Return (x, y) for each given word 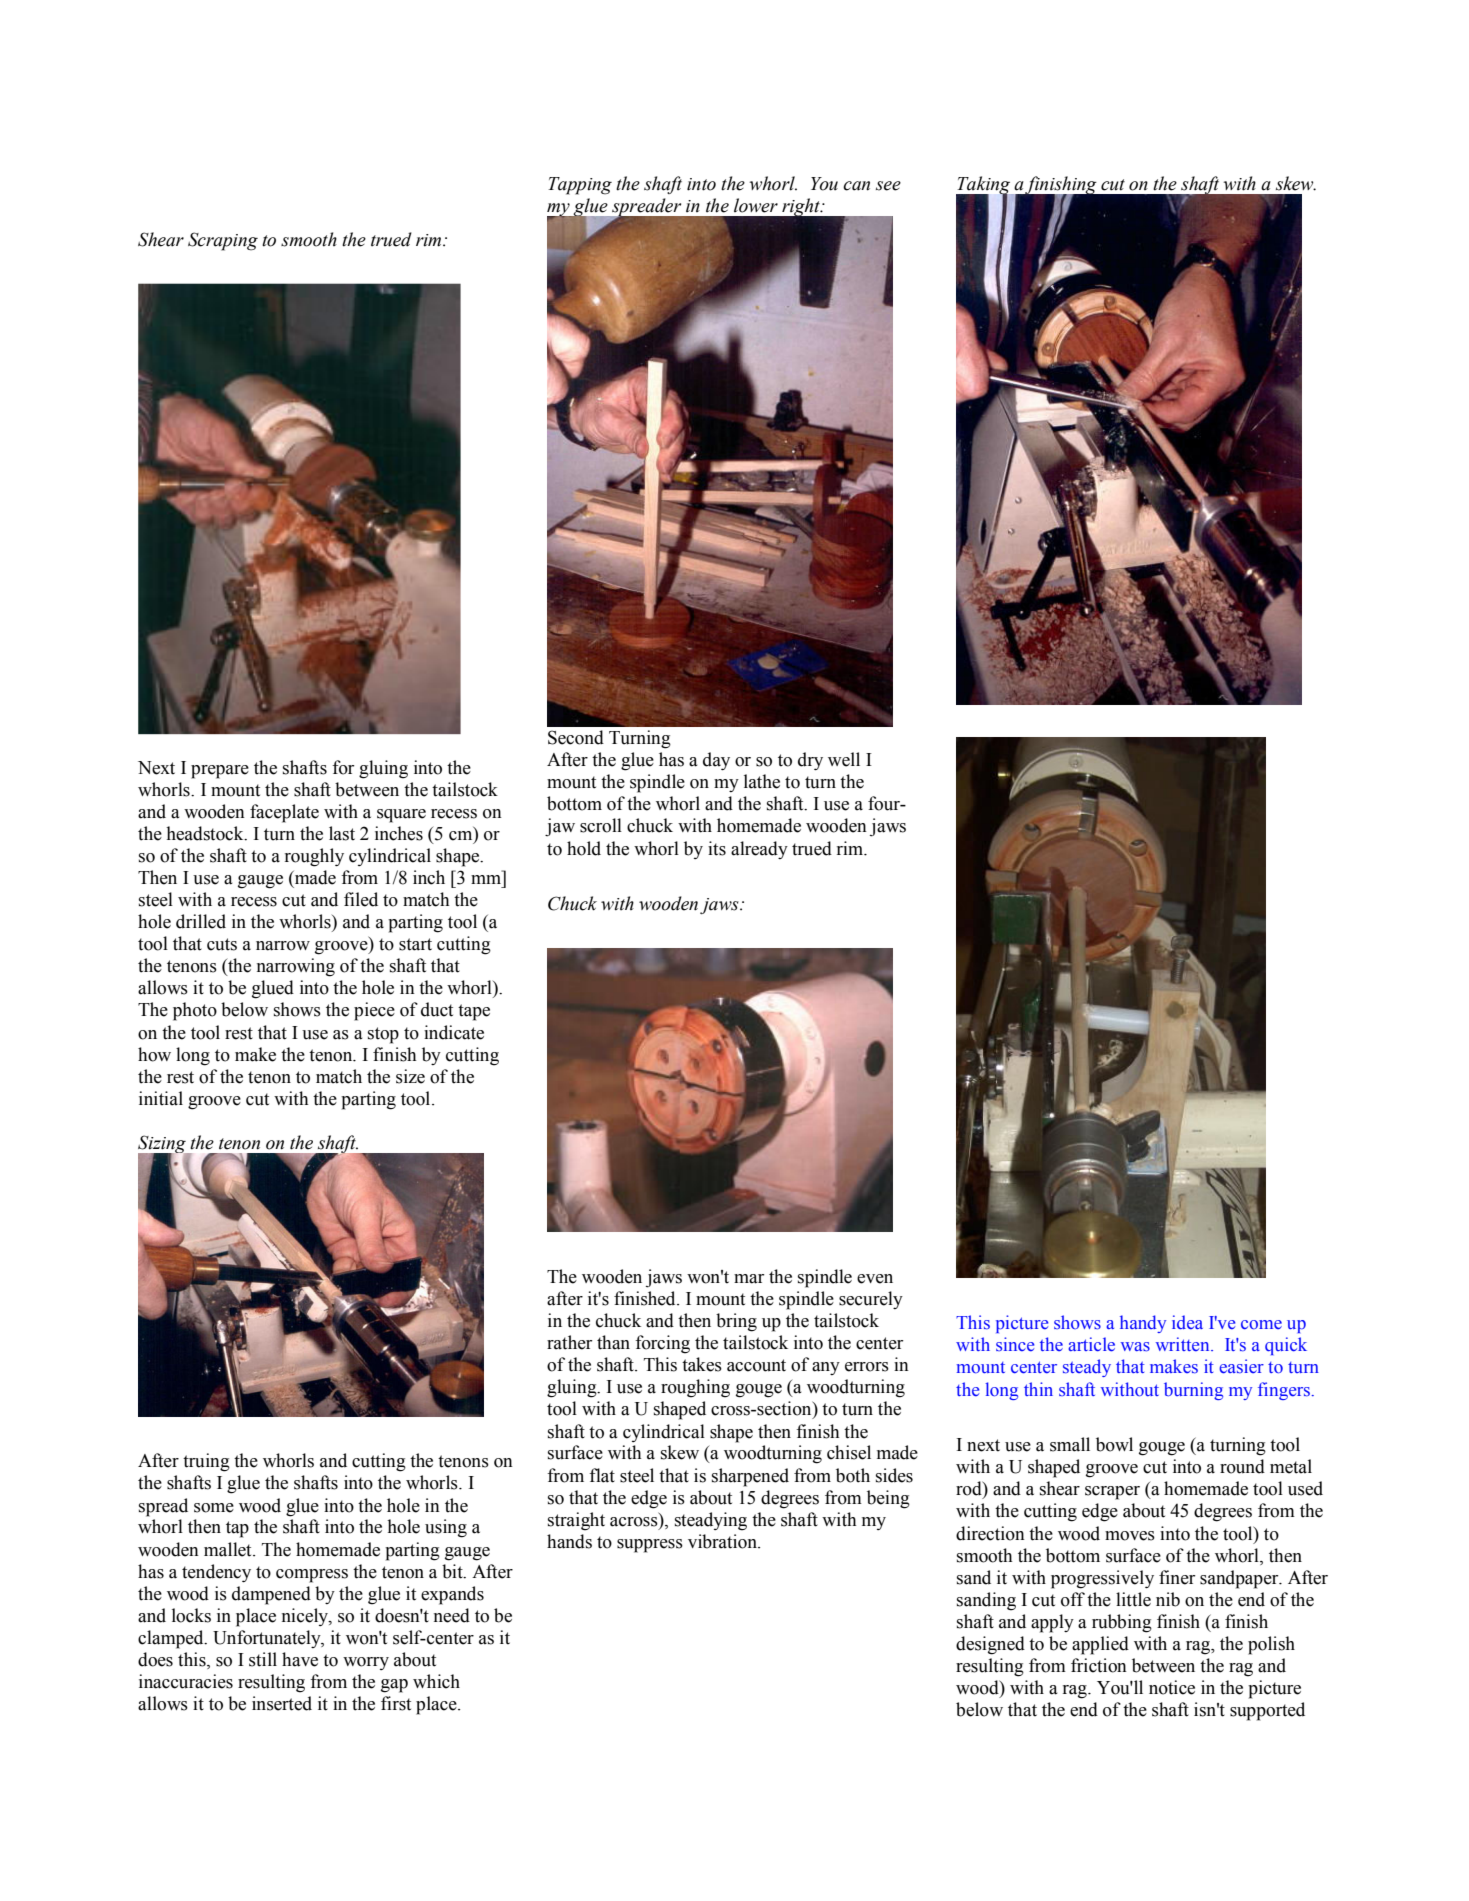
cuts (222, 944)
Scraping (223, 241)
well (844, 759)
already (759, 850)
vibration (723, 1541)
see (888, 186)
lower (756, 205)
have (300, 1659)
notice (1172, 1687)
